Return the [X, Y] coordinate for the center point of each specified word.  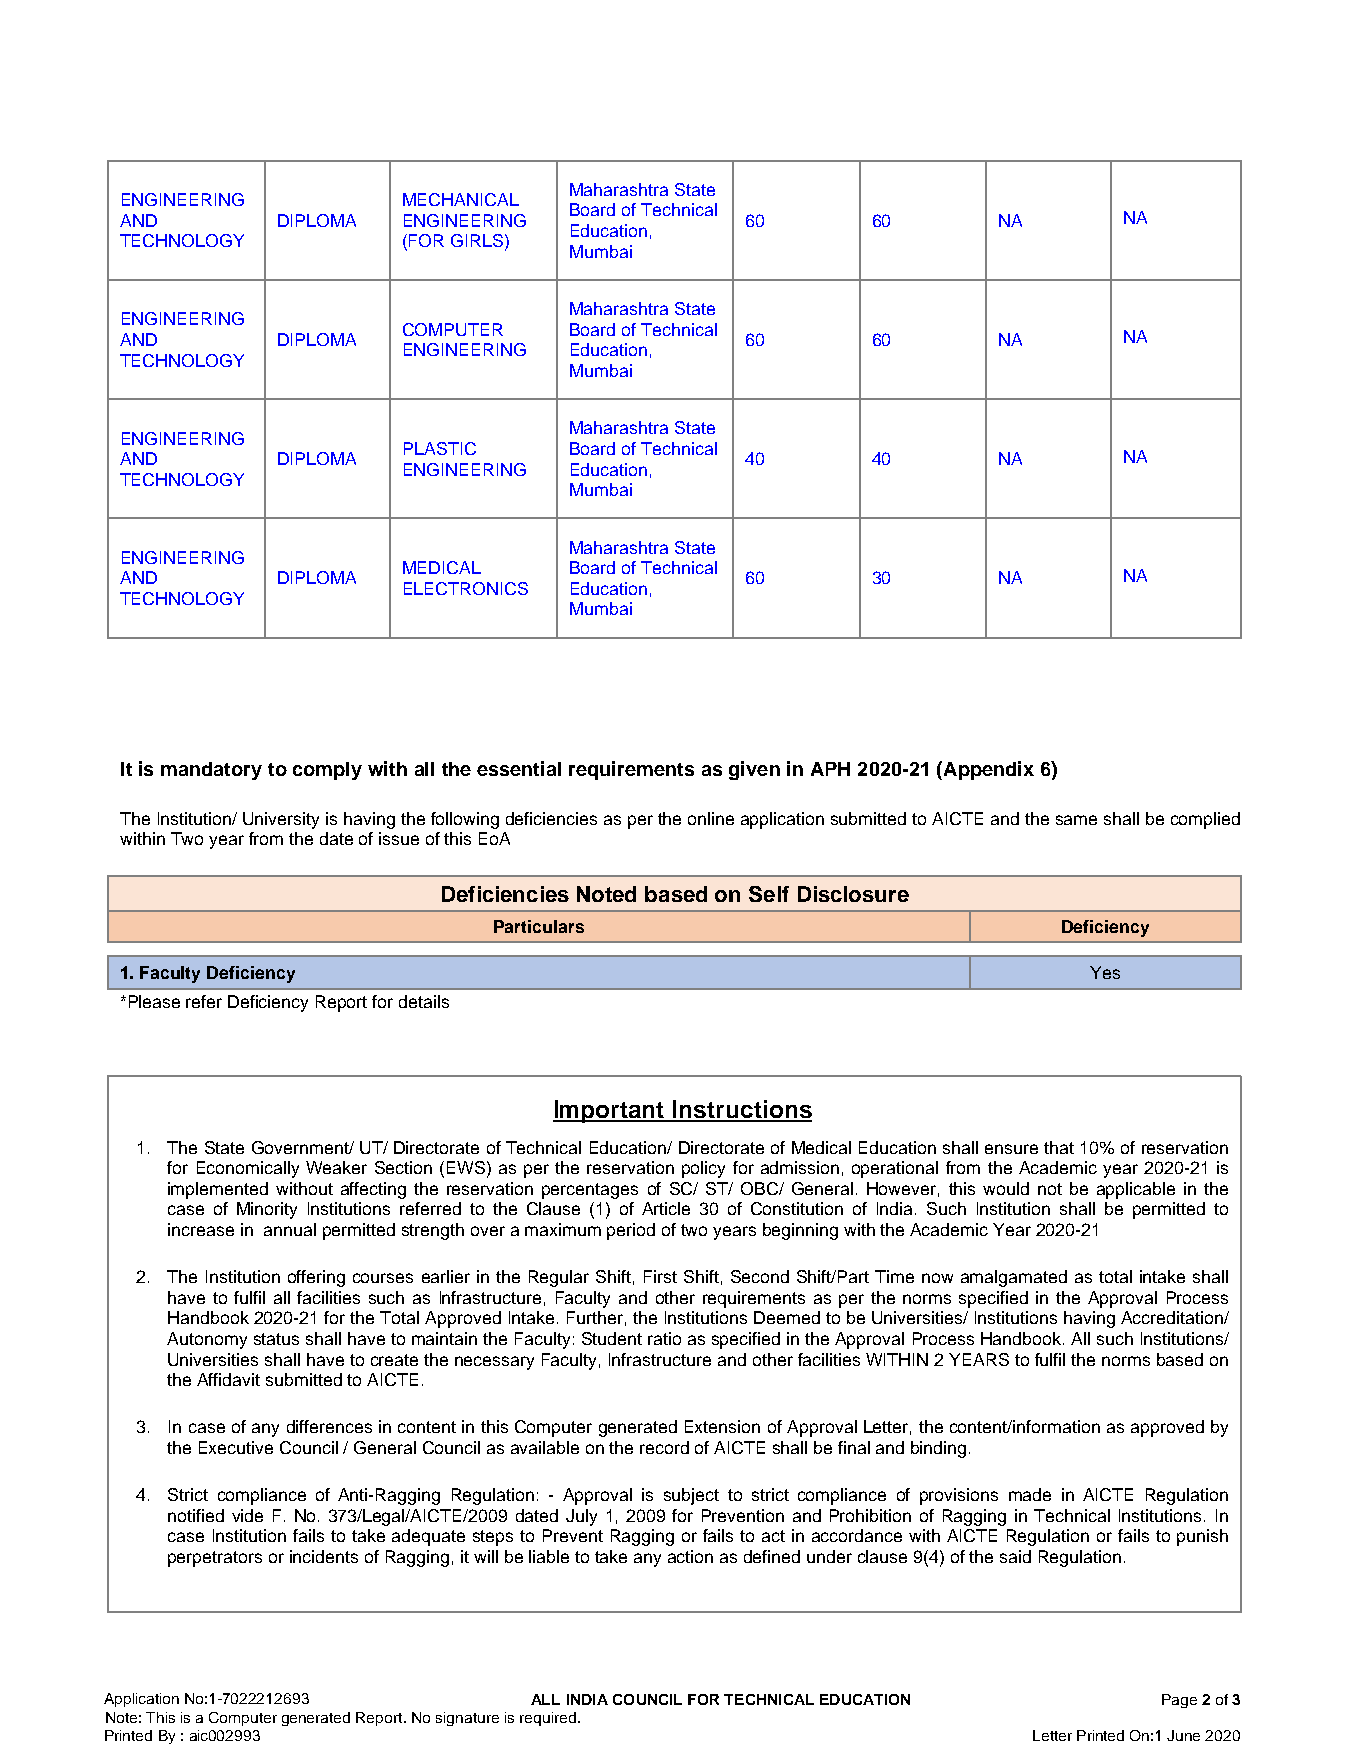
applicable [1136, 1190]
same [1076, 820]
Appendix [987, 770]
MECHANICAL [461, 199]
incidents [324, 1556]
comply [327, 771]
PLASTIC [440, 448]
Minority [267, 1210]
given [754, 770]
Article [666, 1208]
